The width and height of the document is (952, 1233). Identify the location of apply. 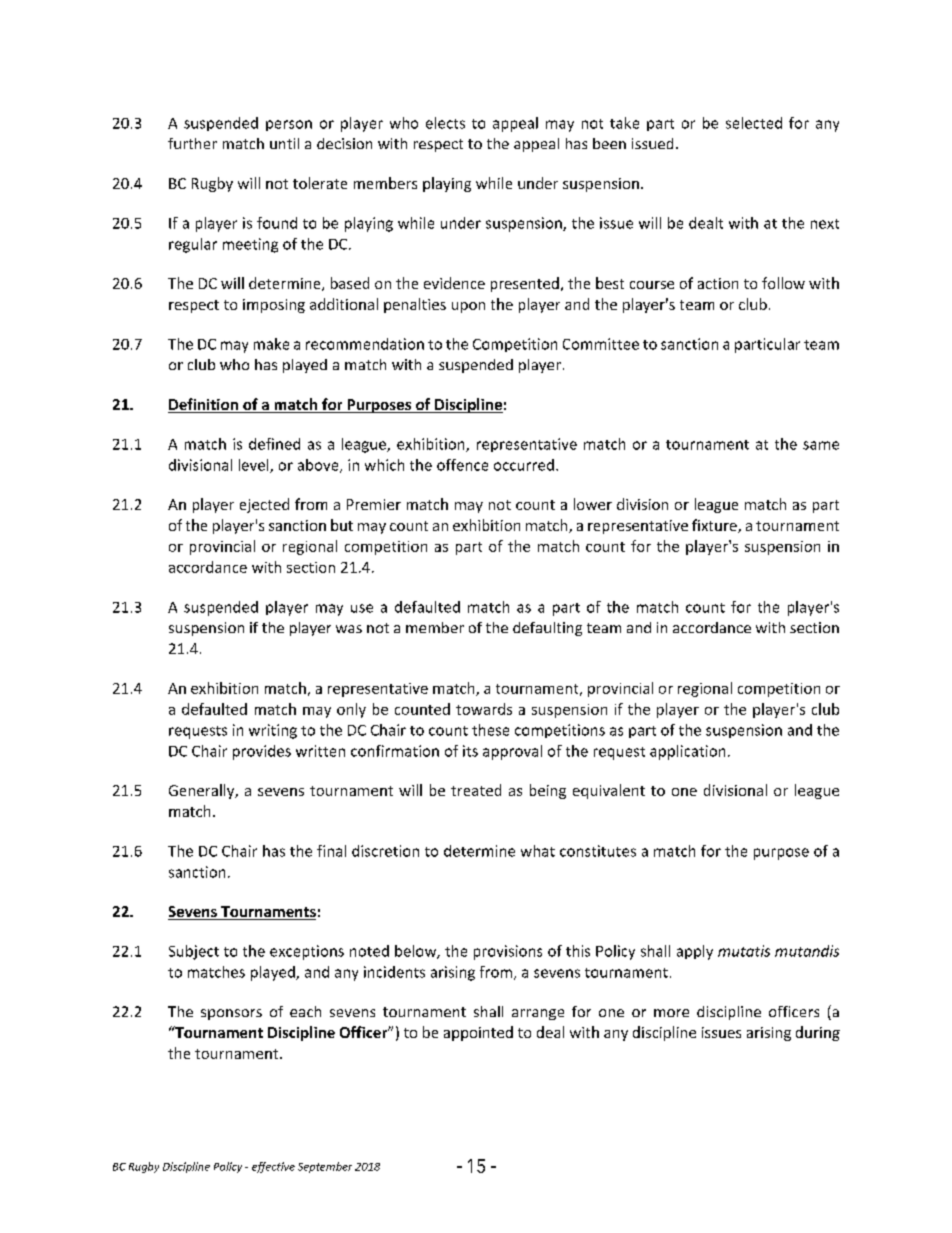
(695, 952).
